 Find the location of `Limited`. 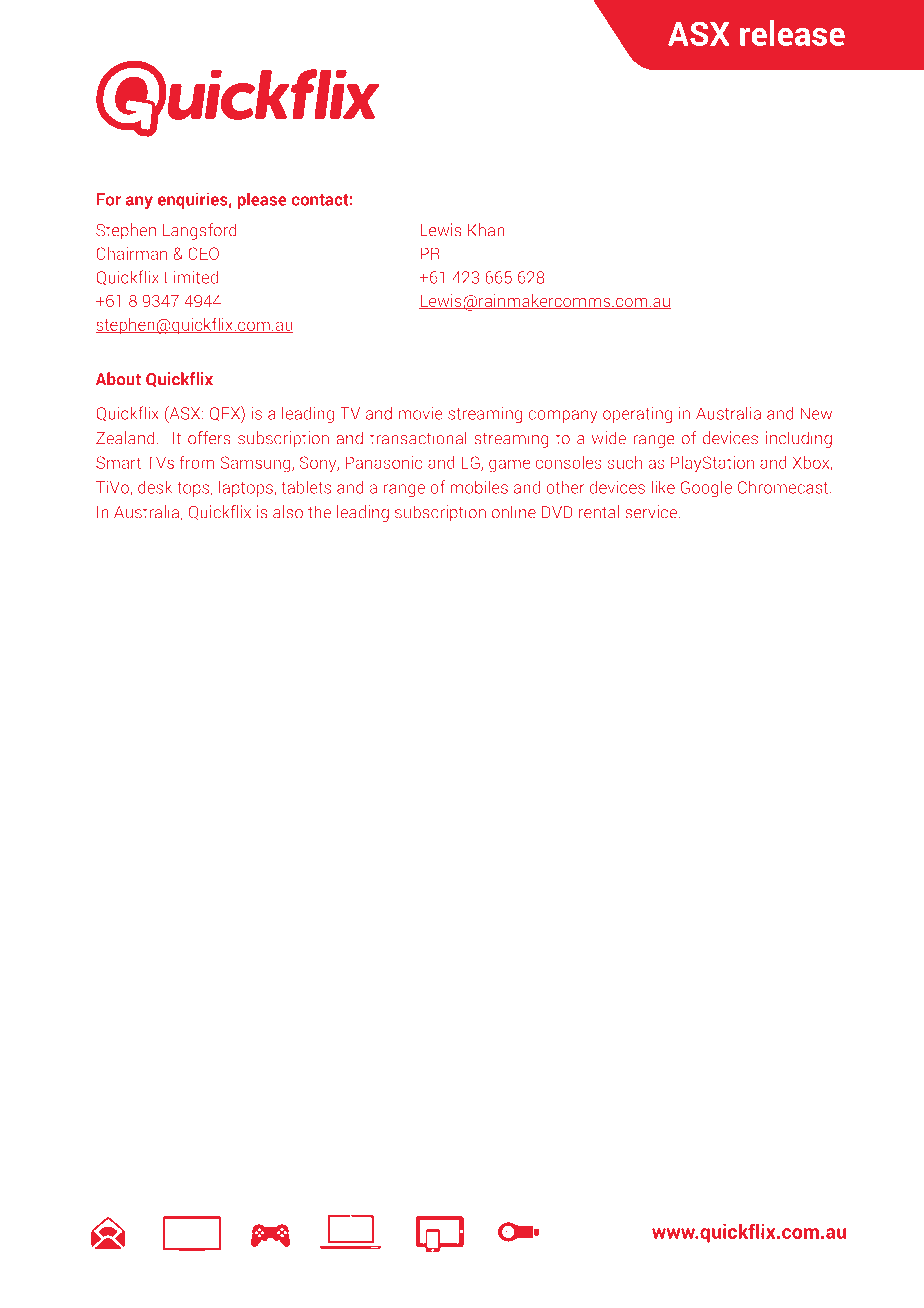

Limited is located at coordinates (191, 277).
